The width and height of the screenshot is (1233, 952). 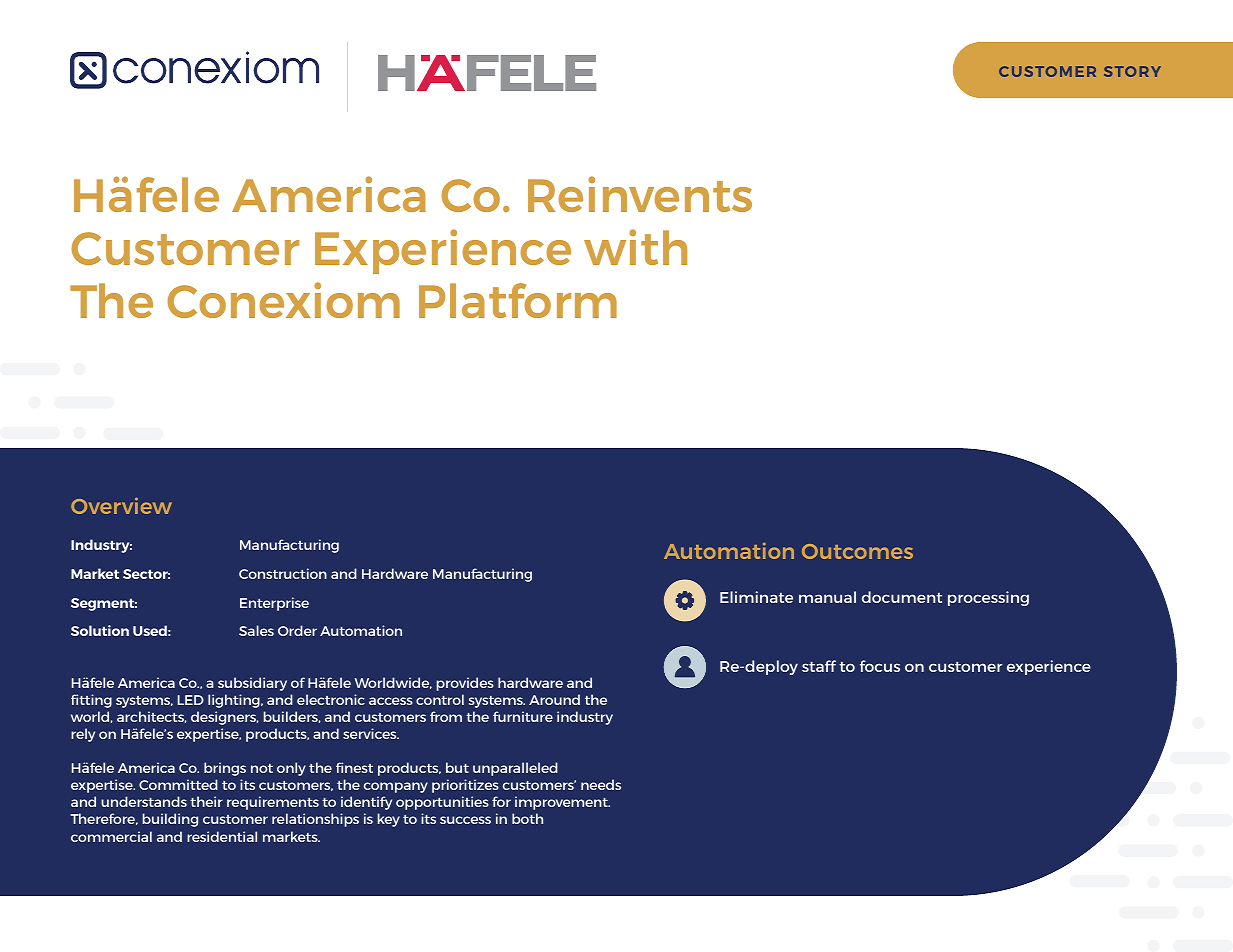 I want to click on Reinvents, so click(x=640, y=194).
